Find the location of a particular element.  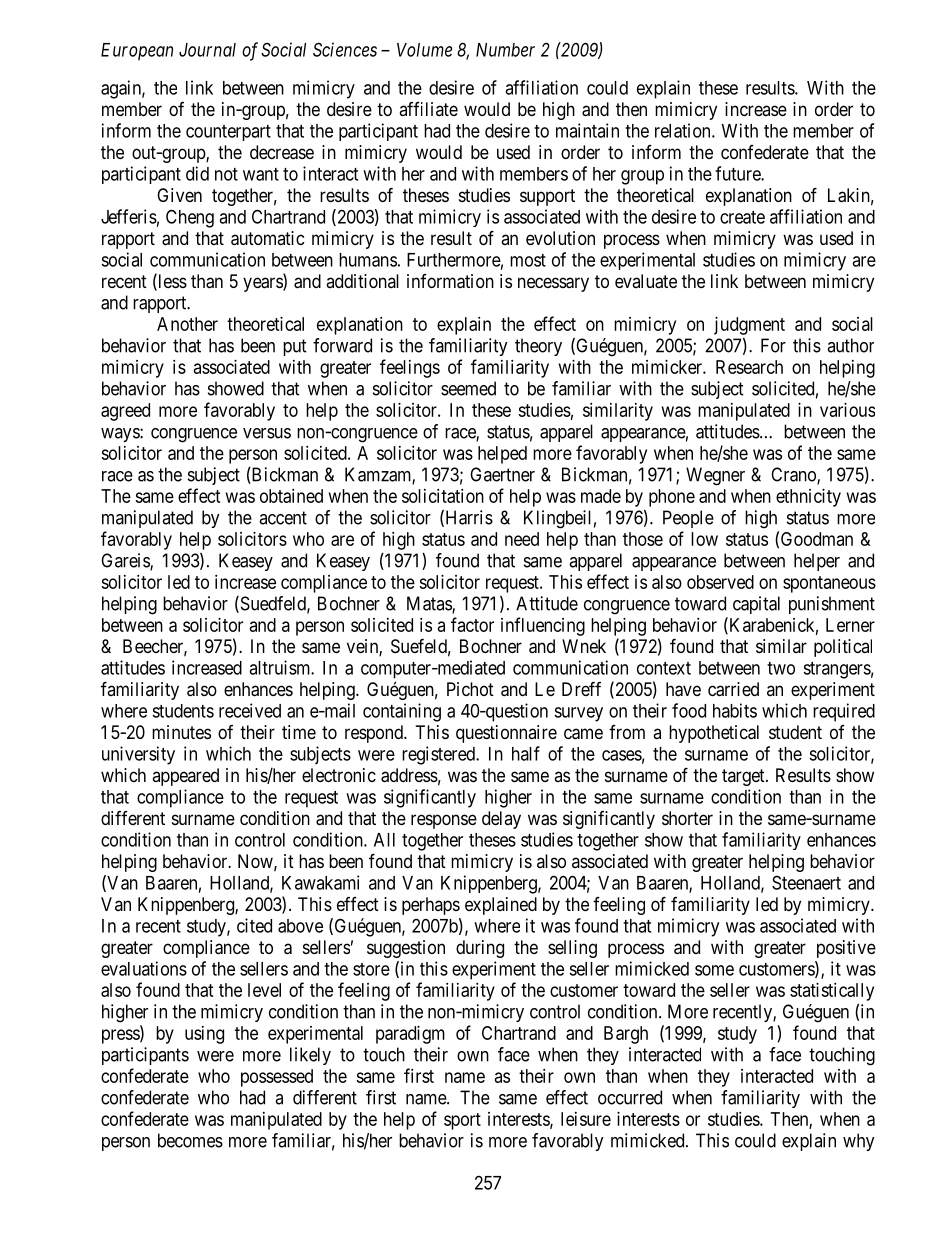

Journal is located at coordinates (207, 50).
